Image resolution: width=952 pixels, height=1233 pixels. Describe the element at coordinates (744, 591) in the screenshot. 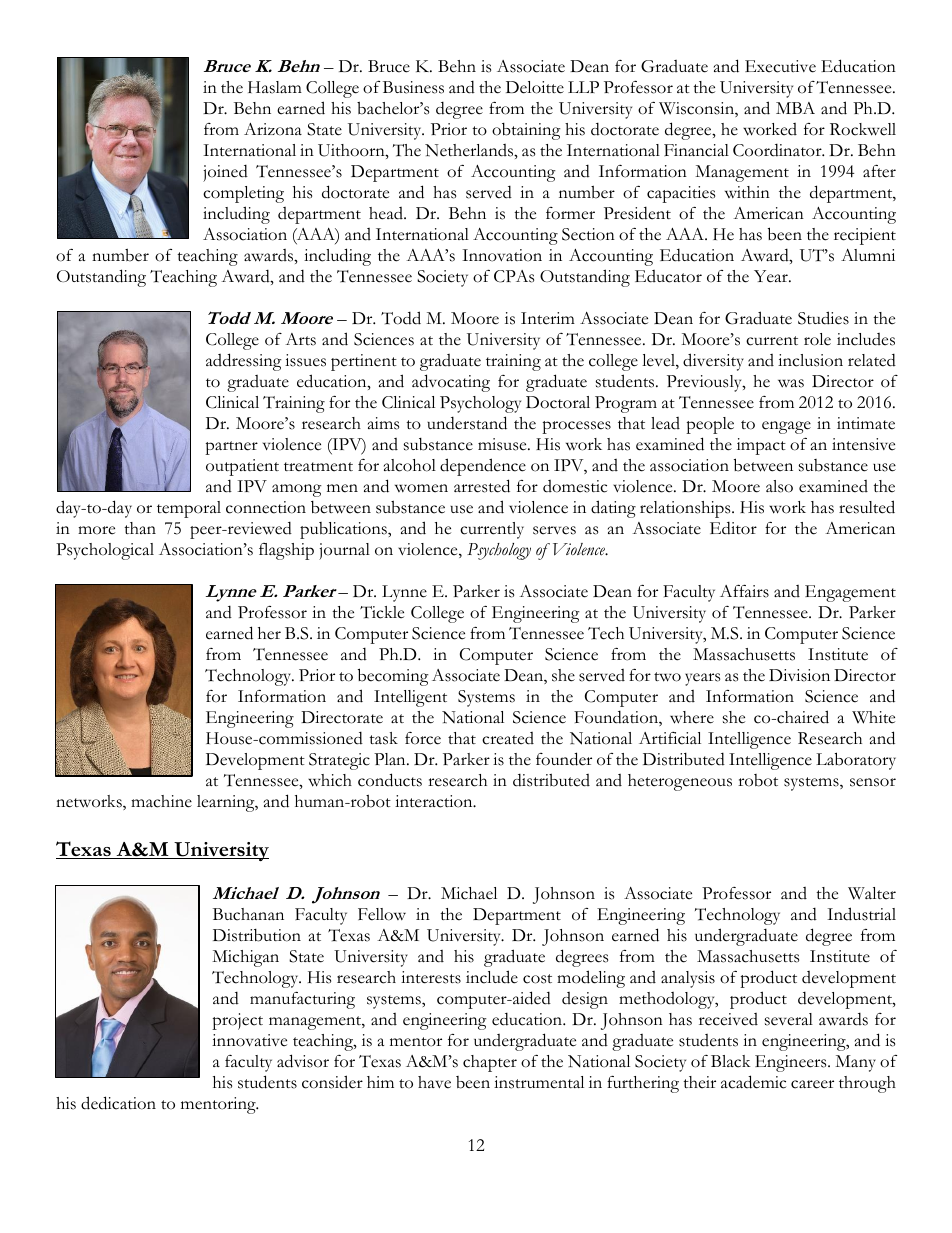

I see `Affairs` at that location.
